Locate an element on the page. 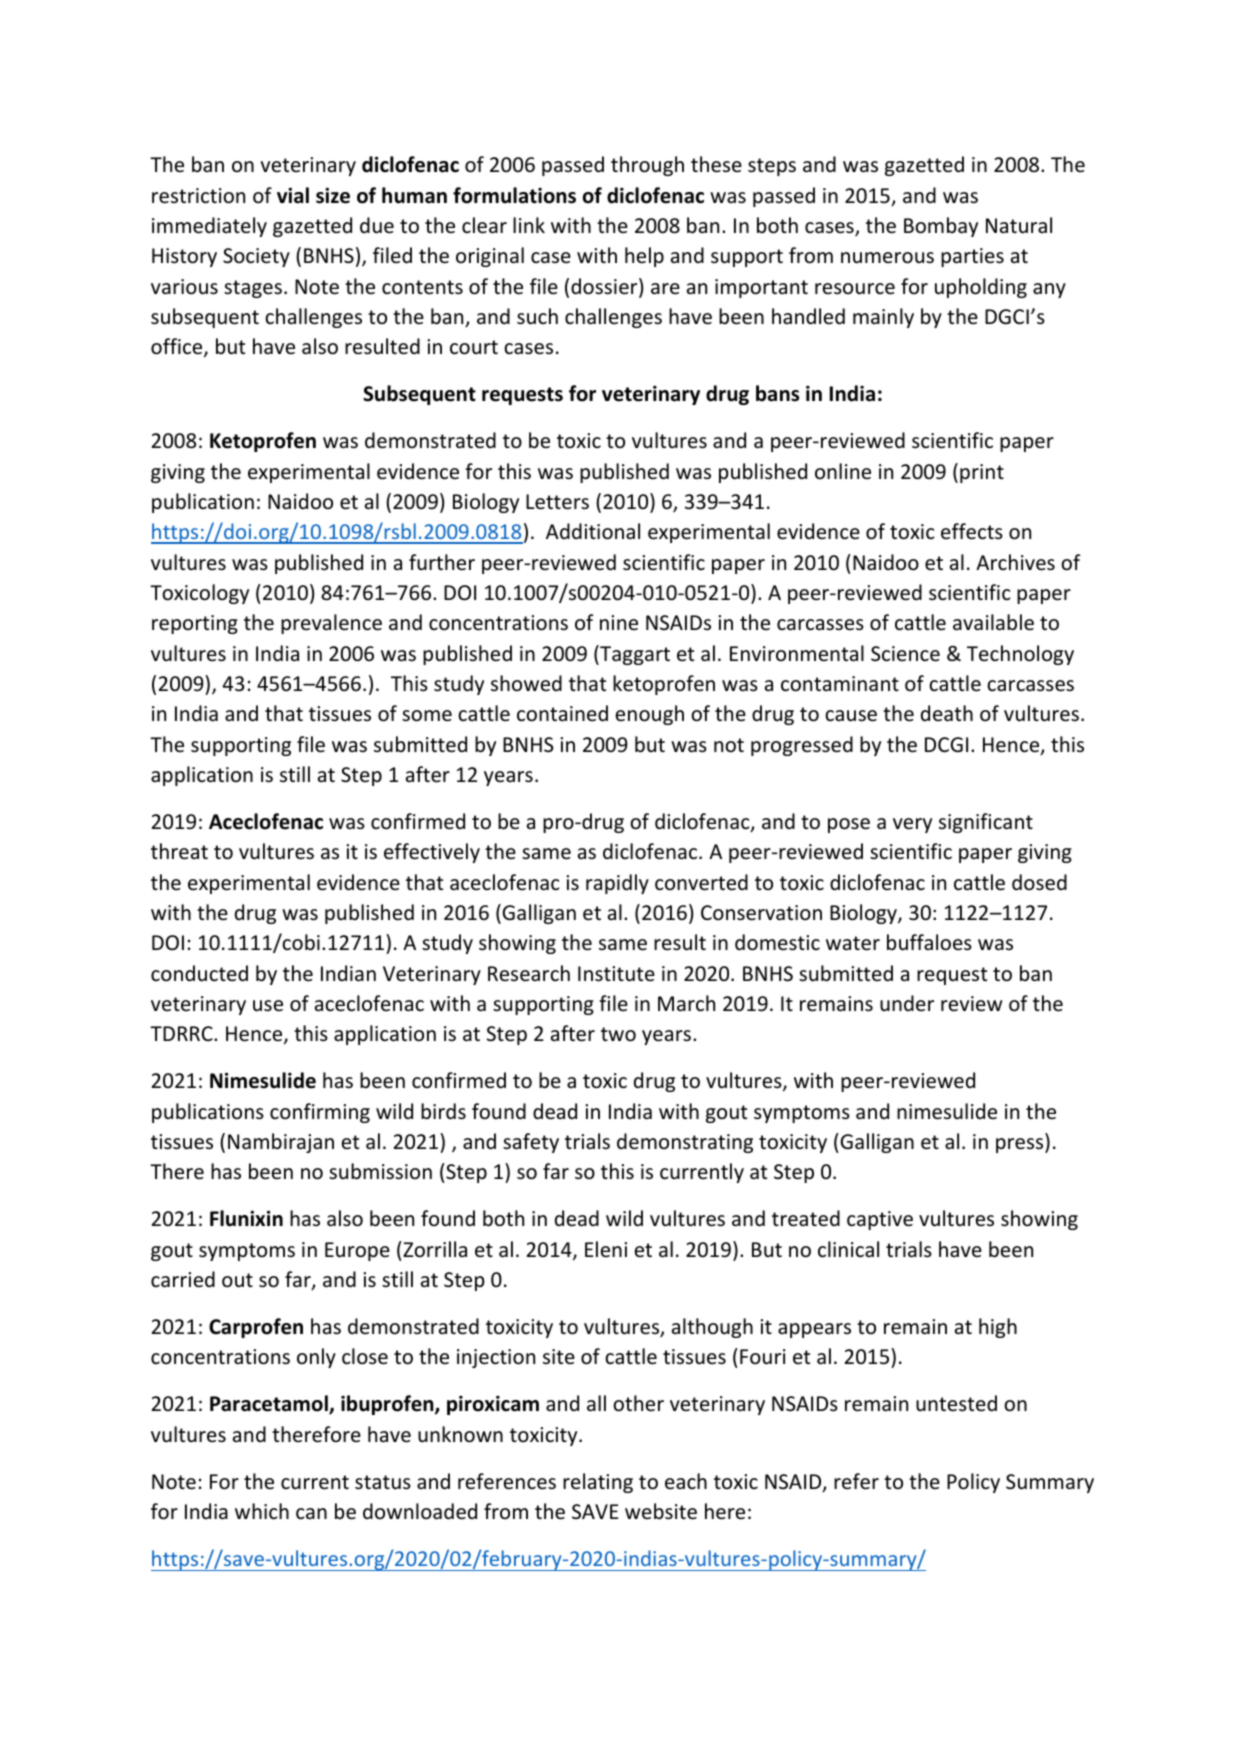 This image has width=1246, height=1762. prevalence is located at coordinates (331, 624).
